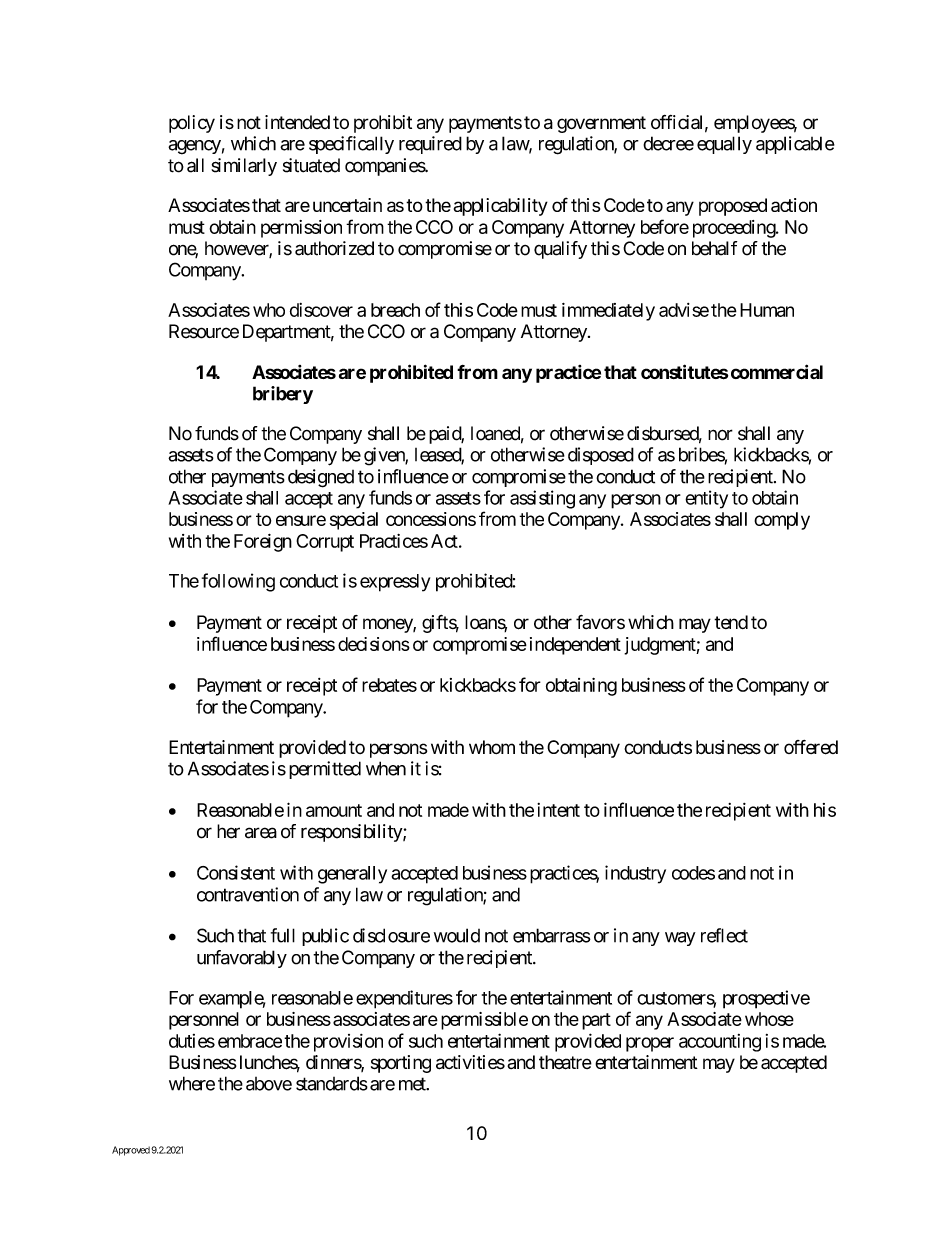  What do you see at coordinates (131, 1151) in the page?
I see `Approved` at bounding box center [131, 1151].
